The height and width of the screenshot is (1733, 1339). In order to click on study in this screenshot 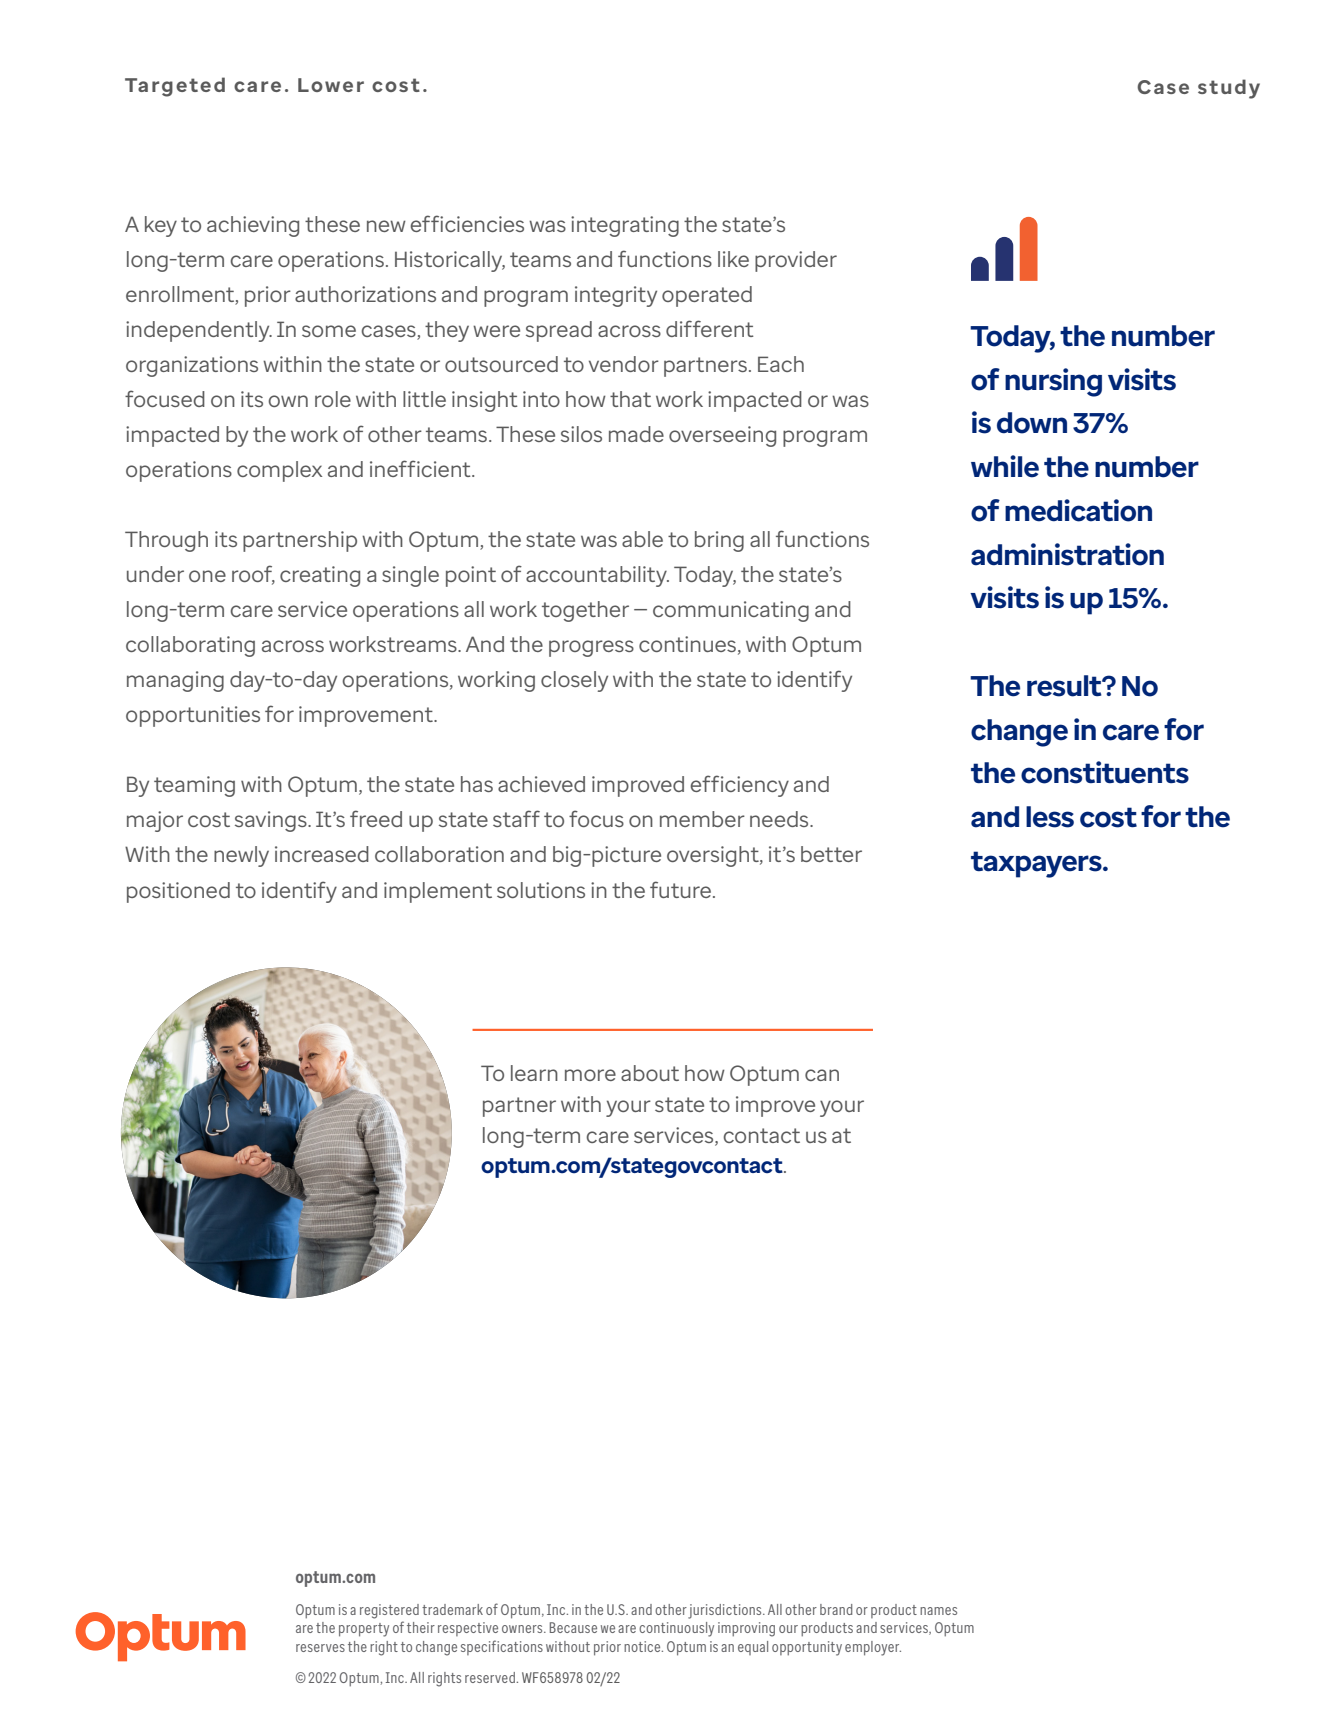, I will do `click(1229, 89)`.
